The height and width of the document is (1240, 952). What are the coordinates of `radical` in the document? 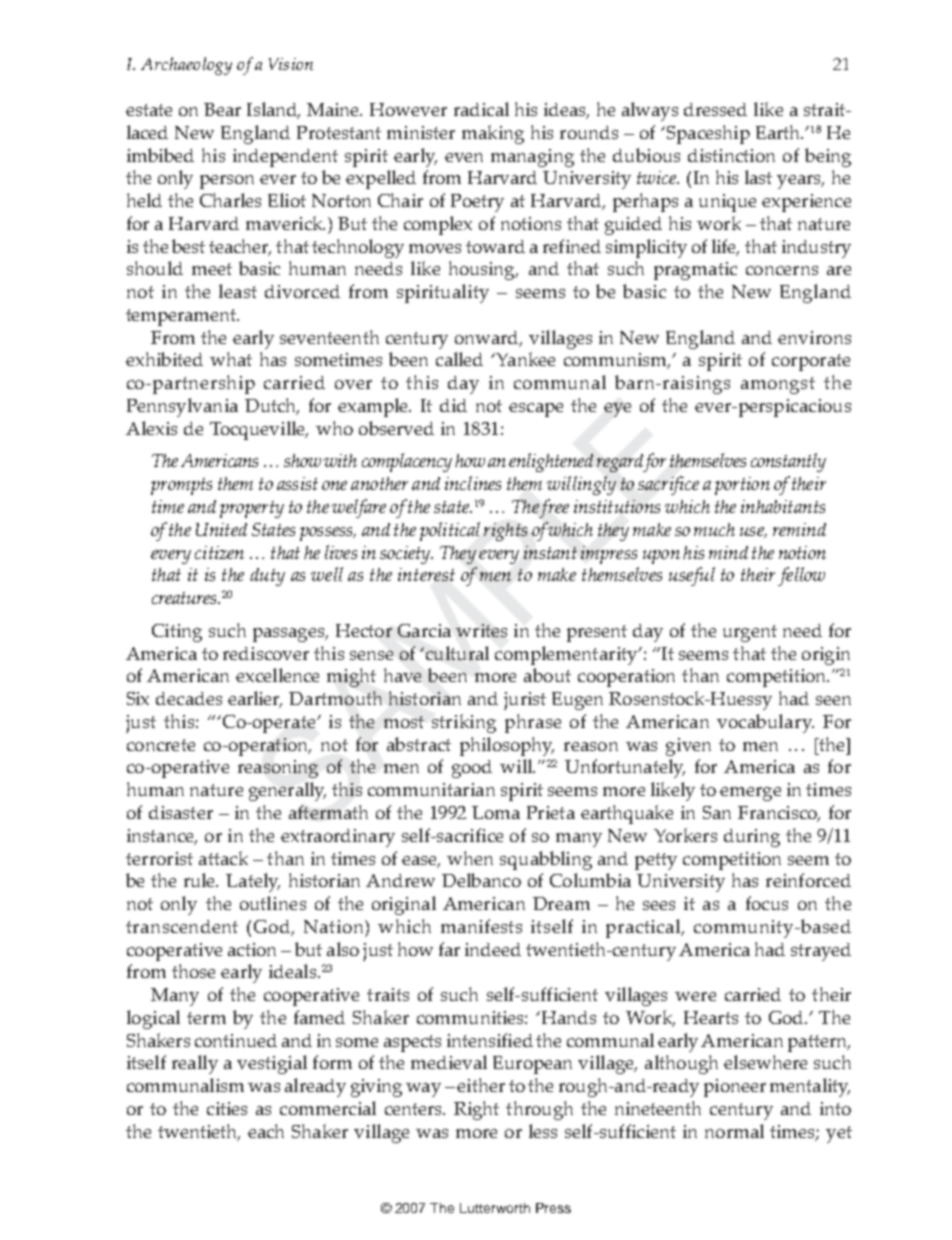 It's located at (481, 109).
